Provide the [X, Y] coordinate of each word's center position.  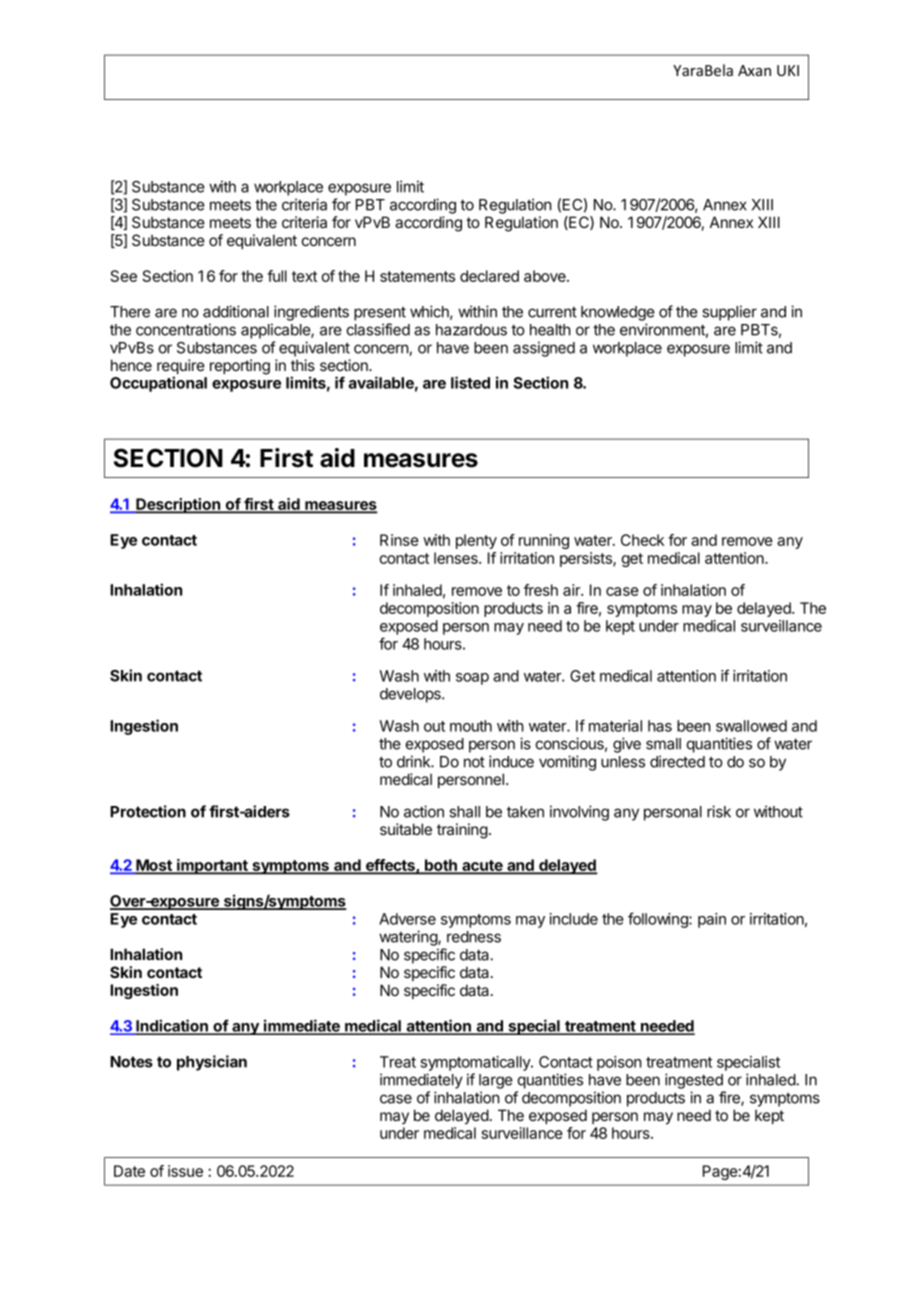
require [181, 368]
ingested [694, 1081]
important [212, 867]
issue [185, 1171]
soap [472, 679]
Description [178, 506]
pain [712, 920]
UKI [788, 70]
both [441, 866]
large [496, 1081]
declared [489, 276]
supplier [729, 313]
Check [642, 540]
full [277, 276]
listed [470, 382]
